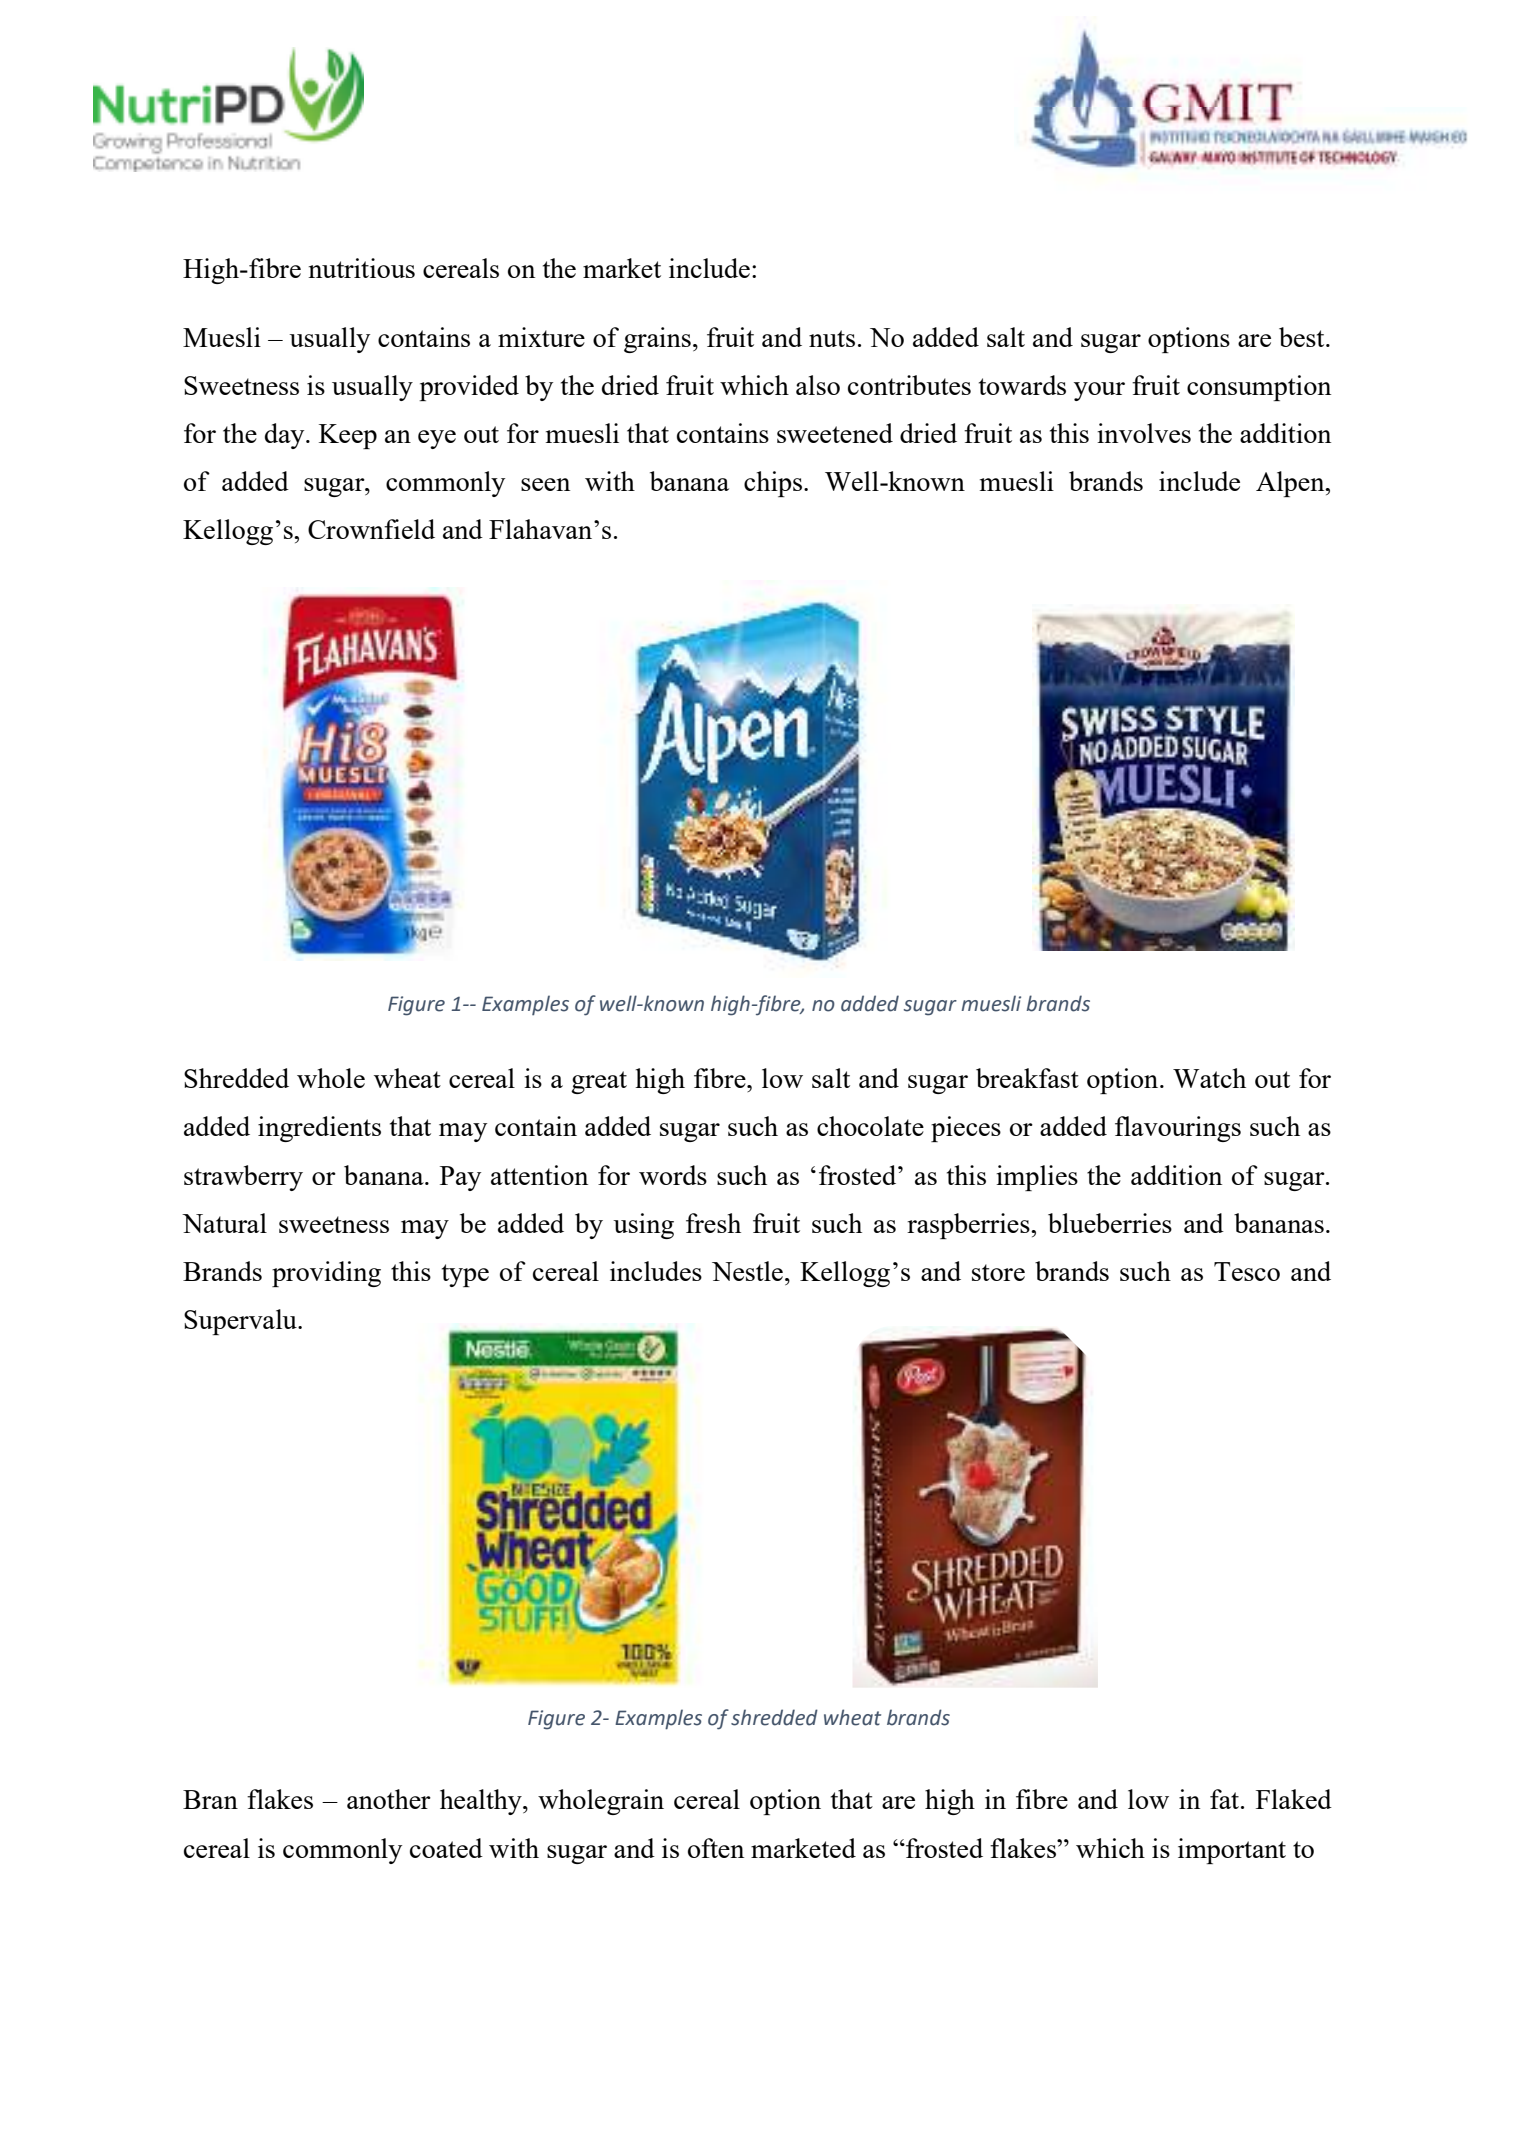 Image resolution: width=1514 pixels, height=2141 pixels. What do you see at coordinates (361, 268) in the document?
I see `nutritious` at bounding box center [361, 268].
